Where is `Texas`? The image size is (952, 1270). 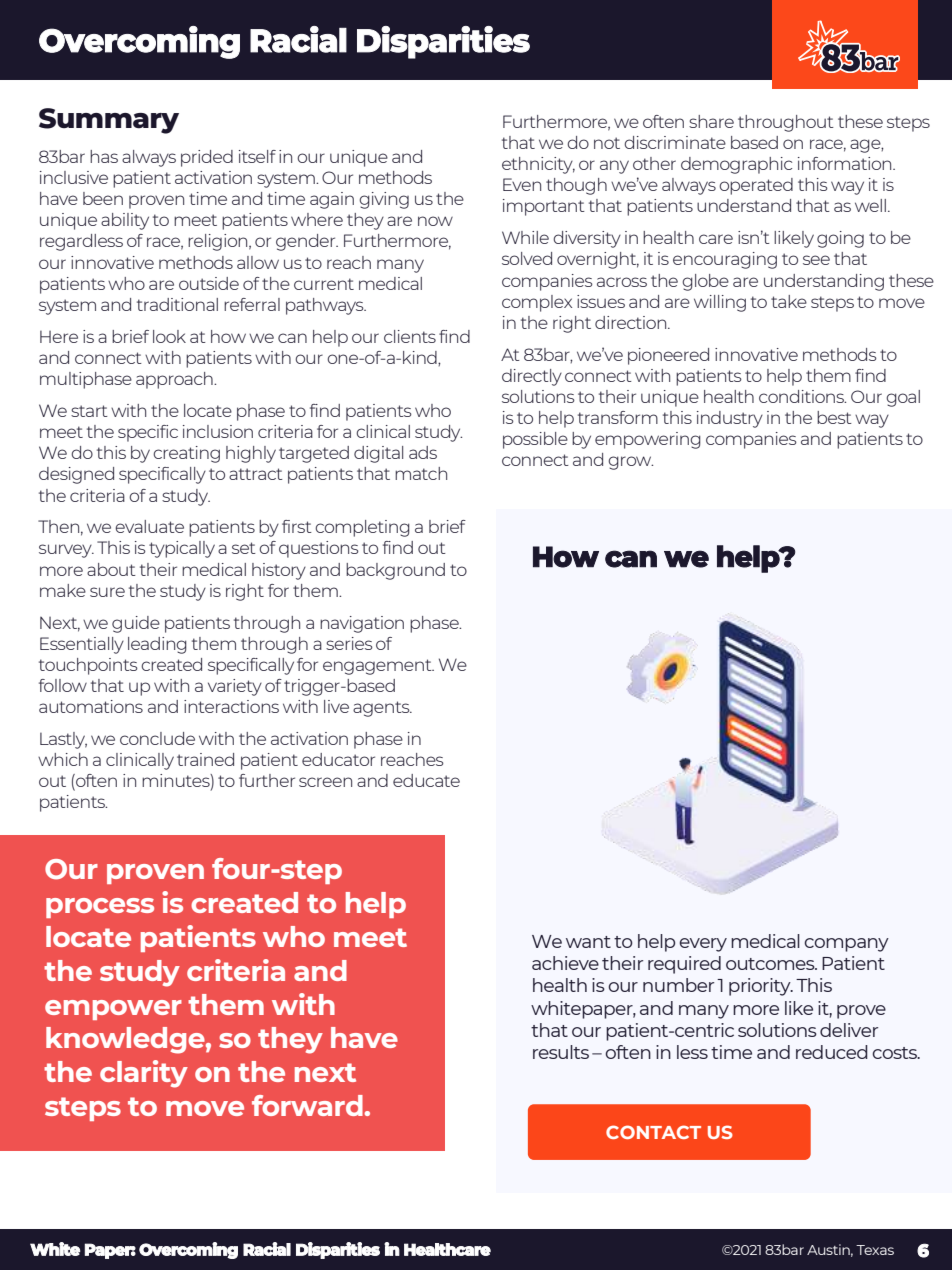
Texas is located at coordinates (875, 1250).
